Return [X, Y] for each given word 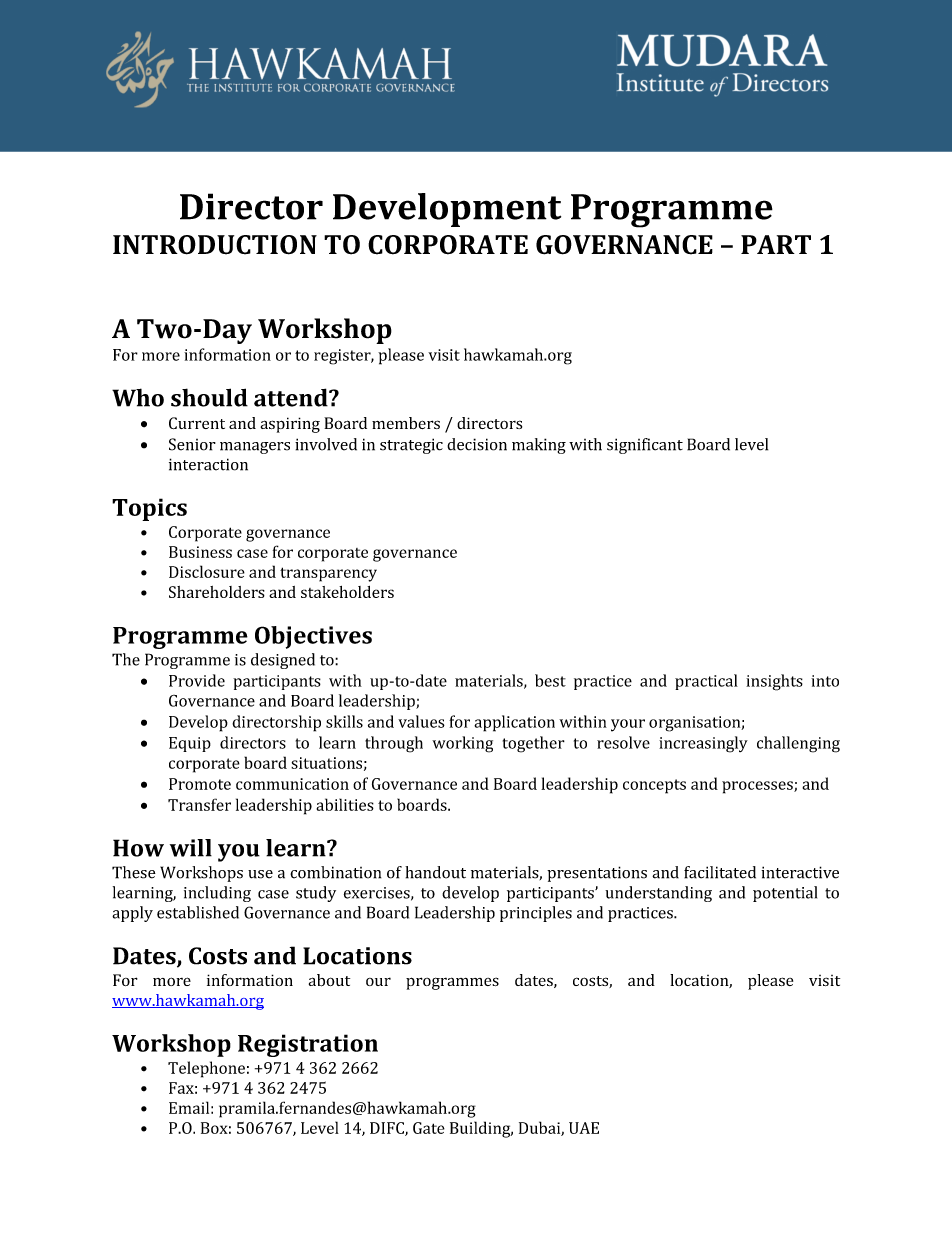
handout [435, 872]
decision [477, 444]
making [539, 446]
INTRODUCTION [215, 245]
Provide [197, 680]
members [406, 423]
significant [645, 446]
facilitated [720, 872]
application [514, 723]
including [217, 894]
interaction [208, 464]
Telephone [206, 1069]
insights [774, 682]
